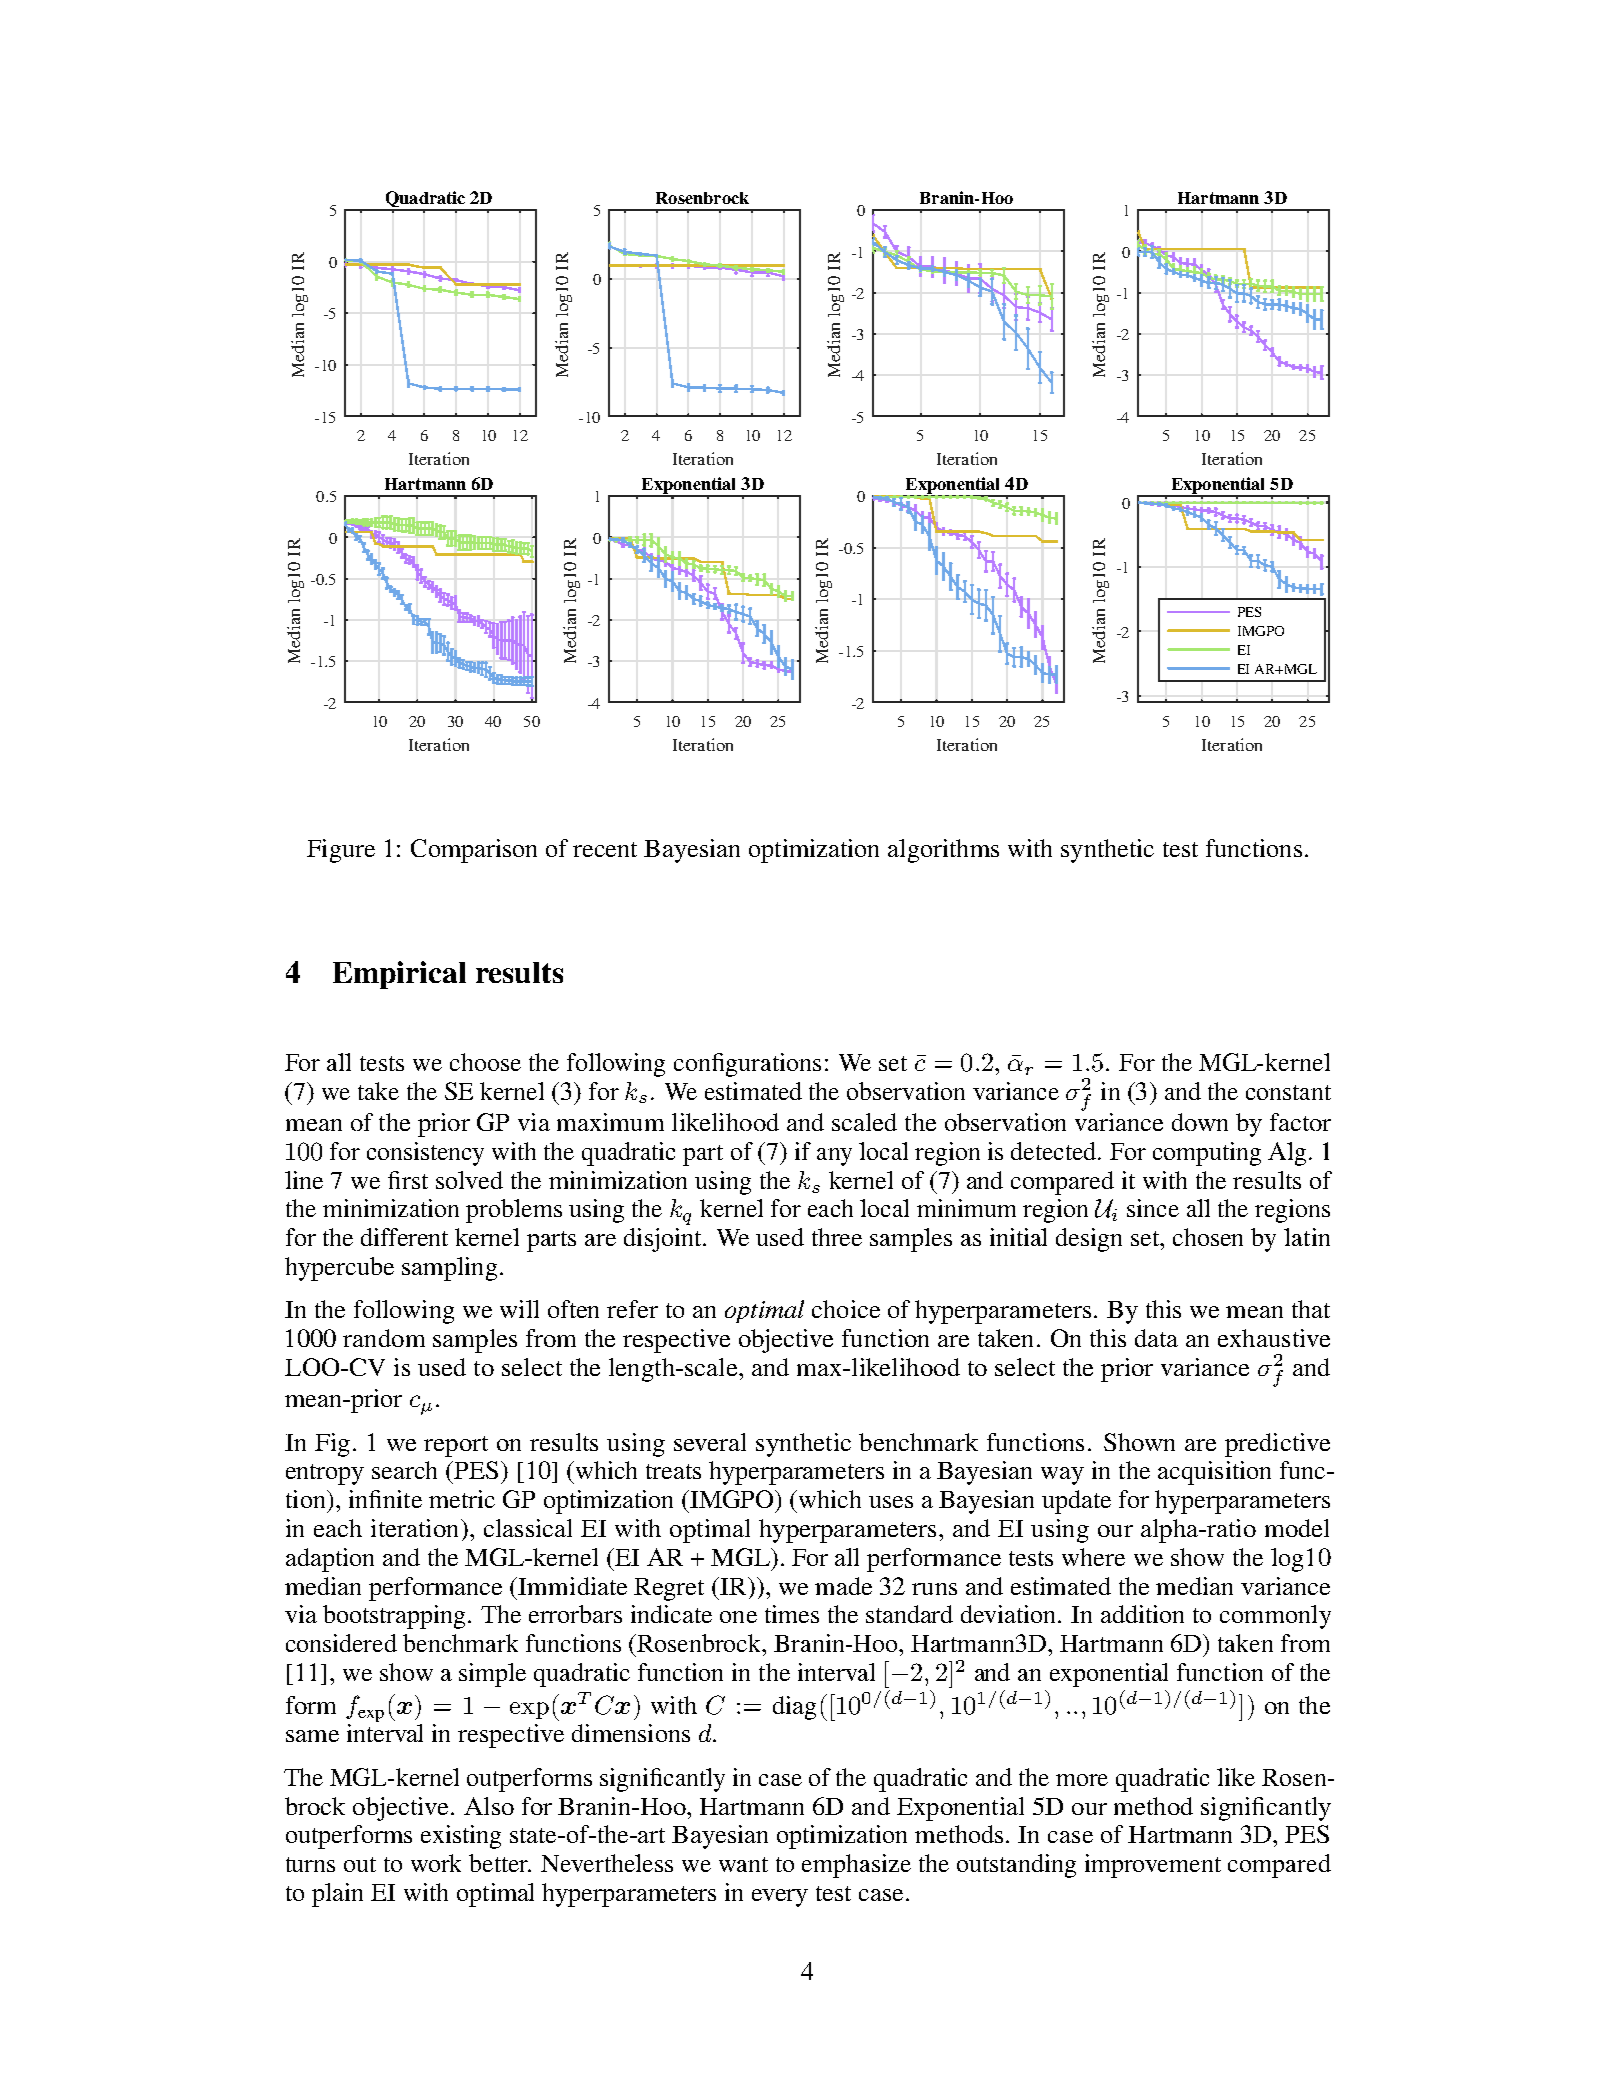 Image resolution: width=1616 pixels, height=2091 pixels. Describe the element at coordinates (384, 1338) in the document. I see `random` at that location.
